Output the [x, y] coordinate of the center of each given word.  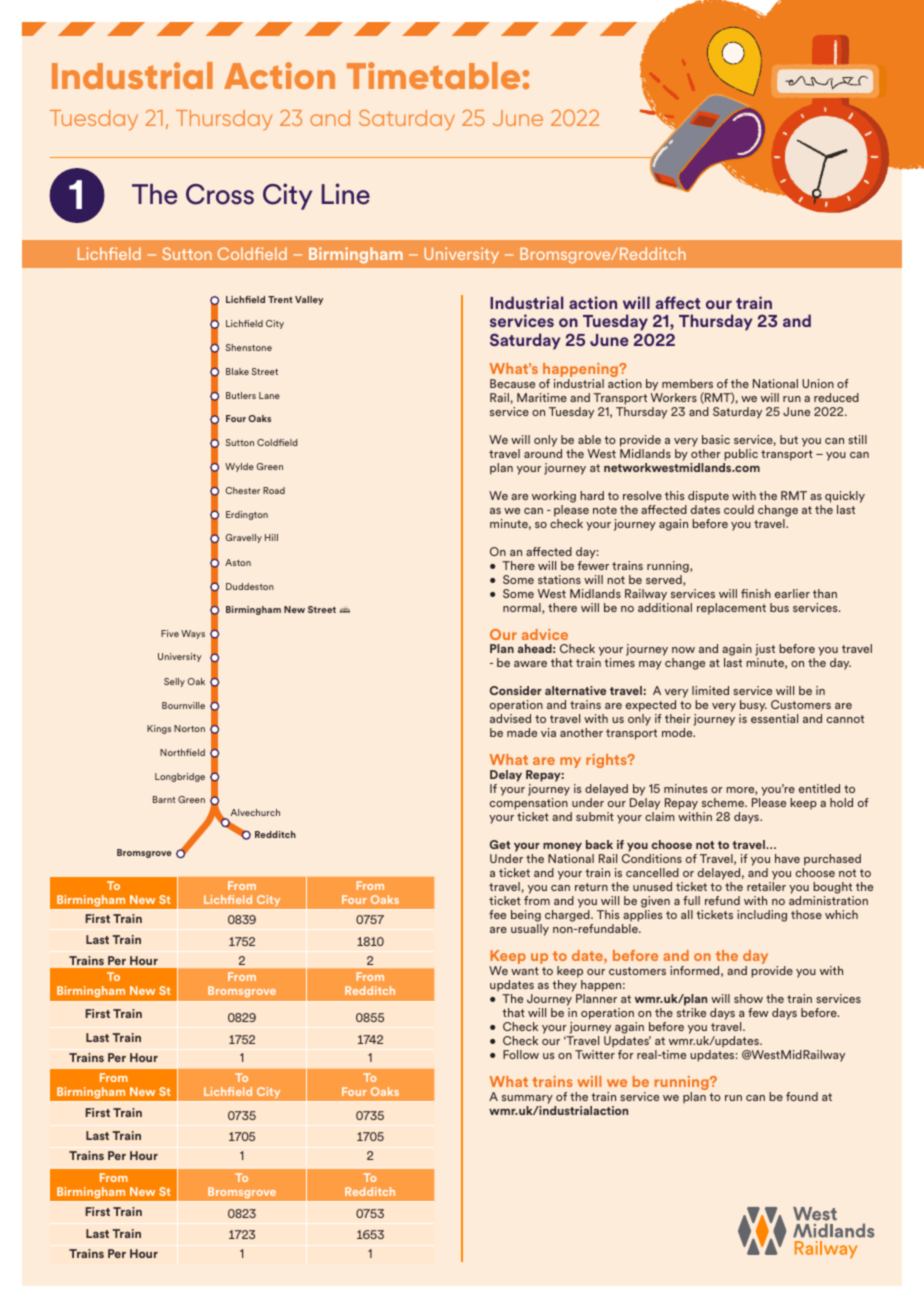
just [765, 651]
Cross [220, 194]
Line [346, 194]
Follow [521, 1054]
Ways [193, 634]
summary [527, 1099]
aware [530, 664]
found [802, 1096]
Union [818, 383]
